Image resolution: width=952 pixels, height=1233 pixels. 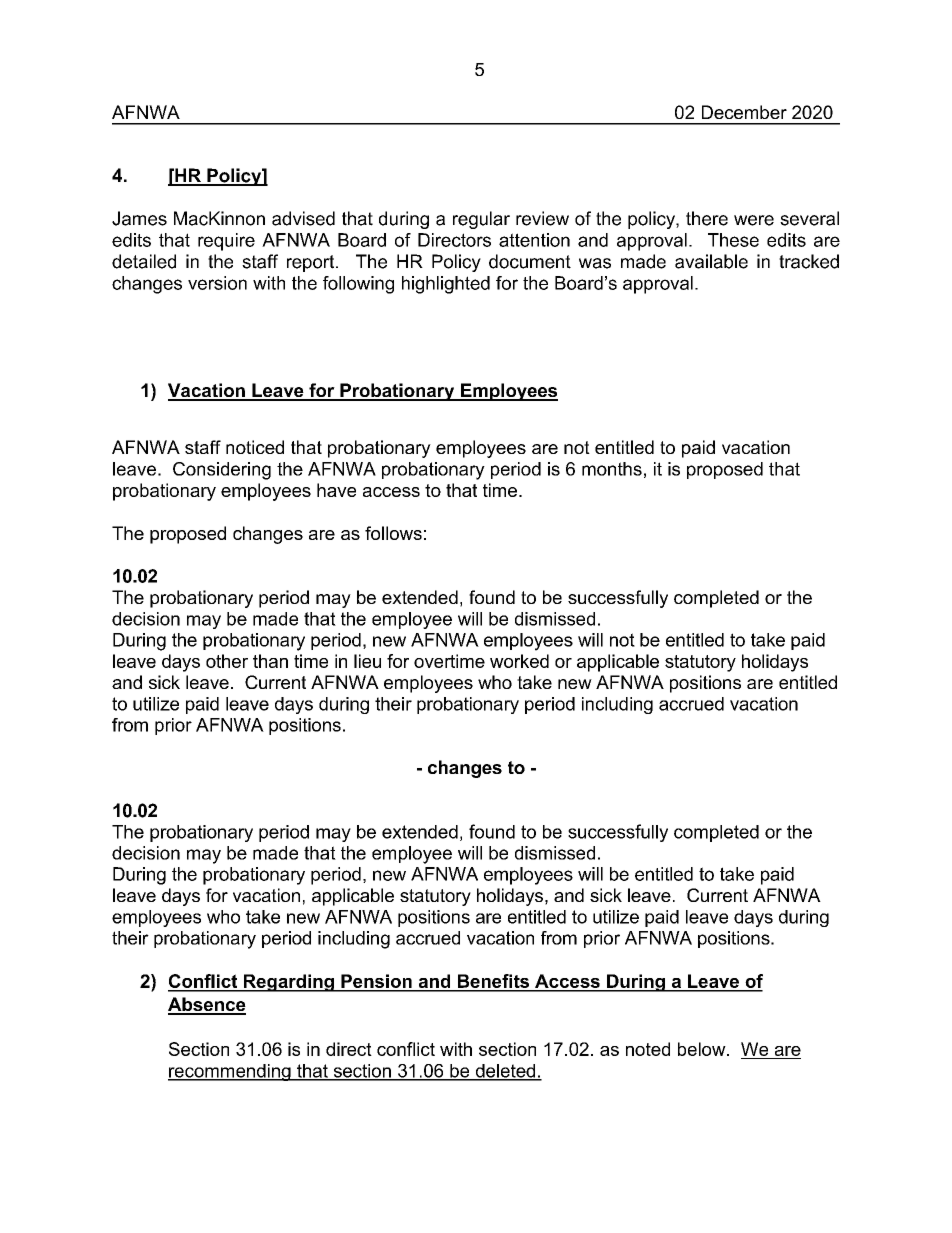 I want to click on available, so click(x=711, y=261).
